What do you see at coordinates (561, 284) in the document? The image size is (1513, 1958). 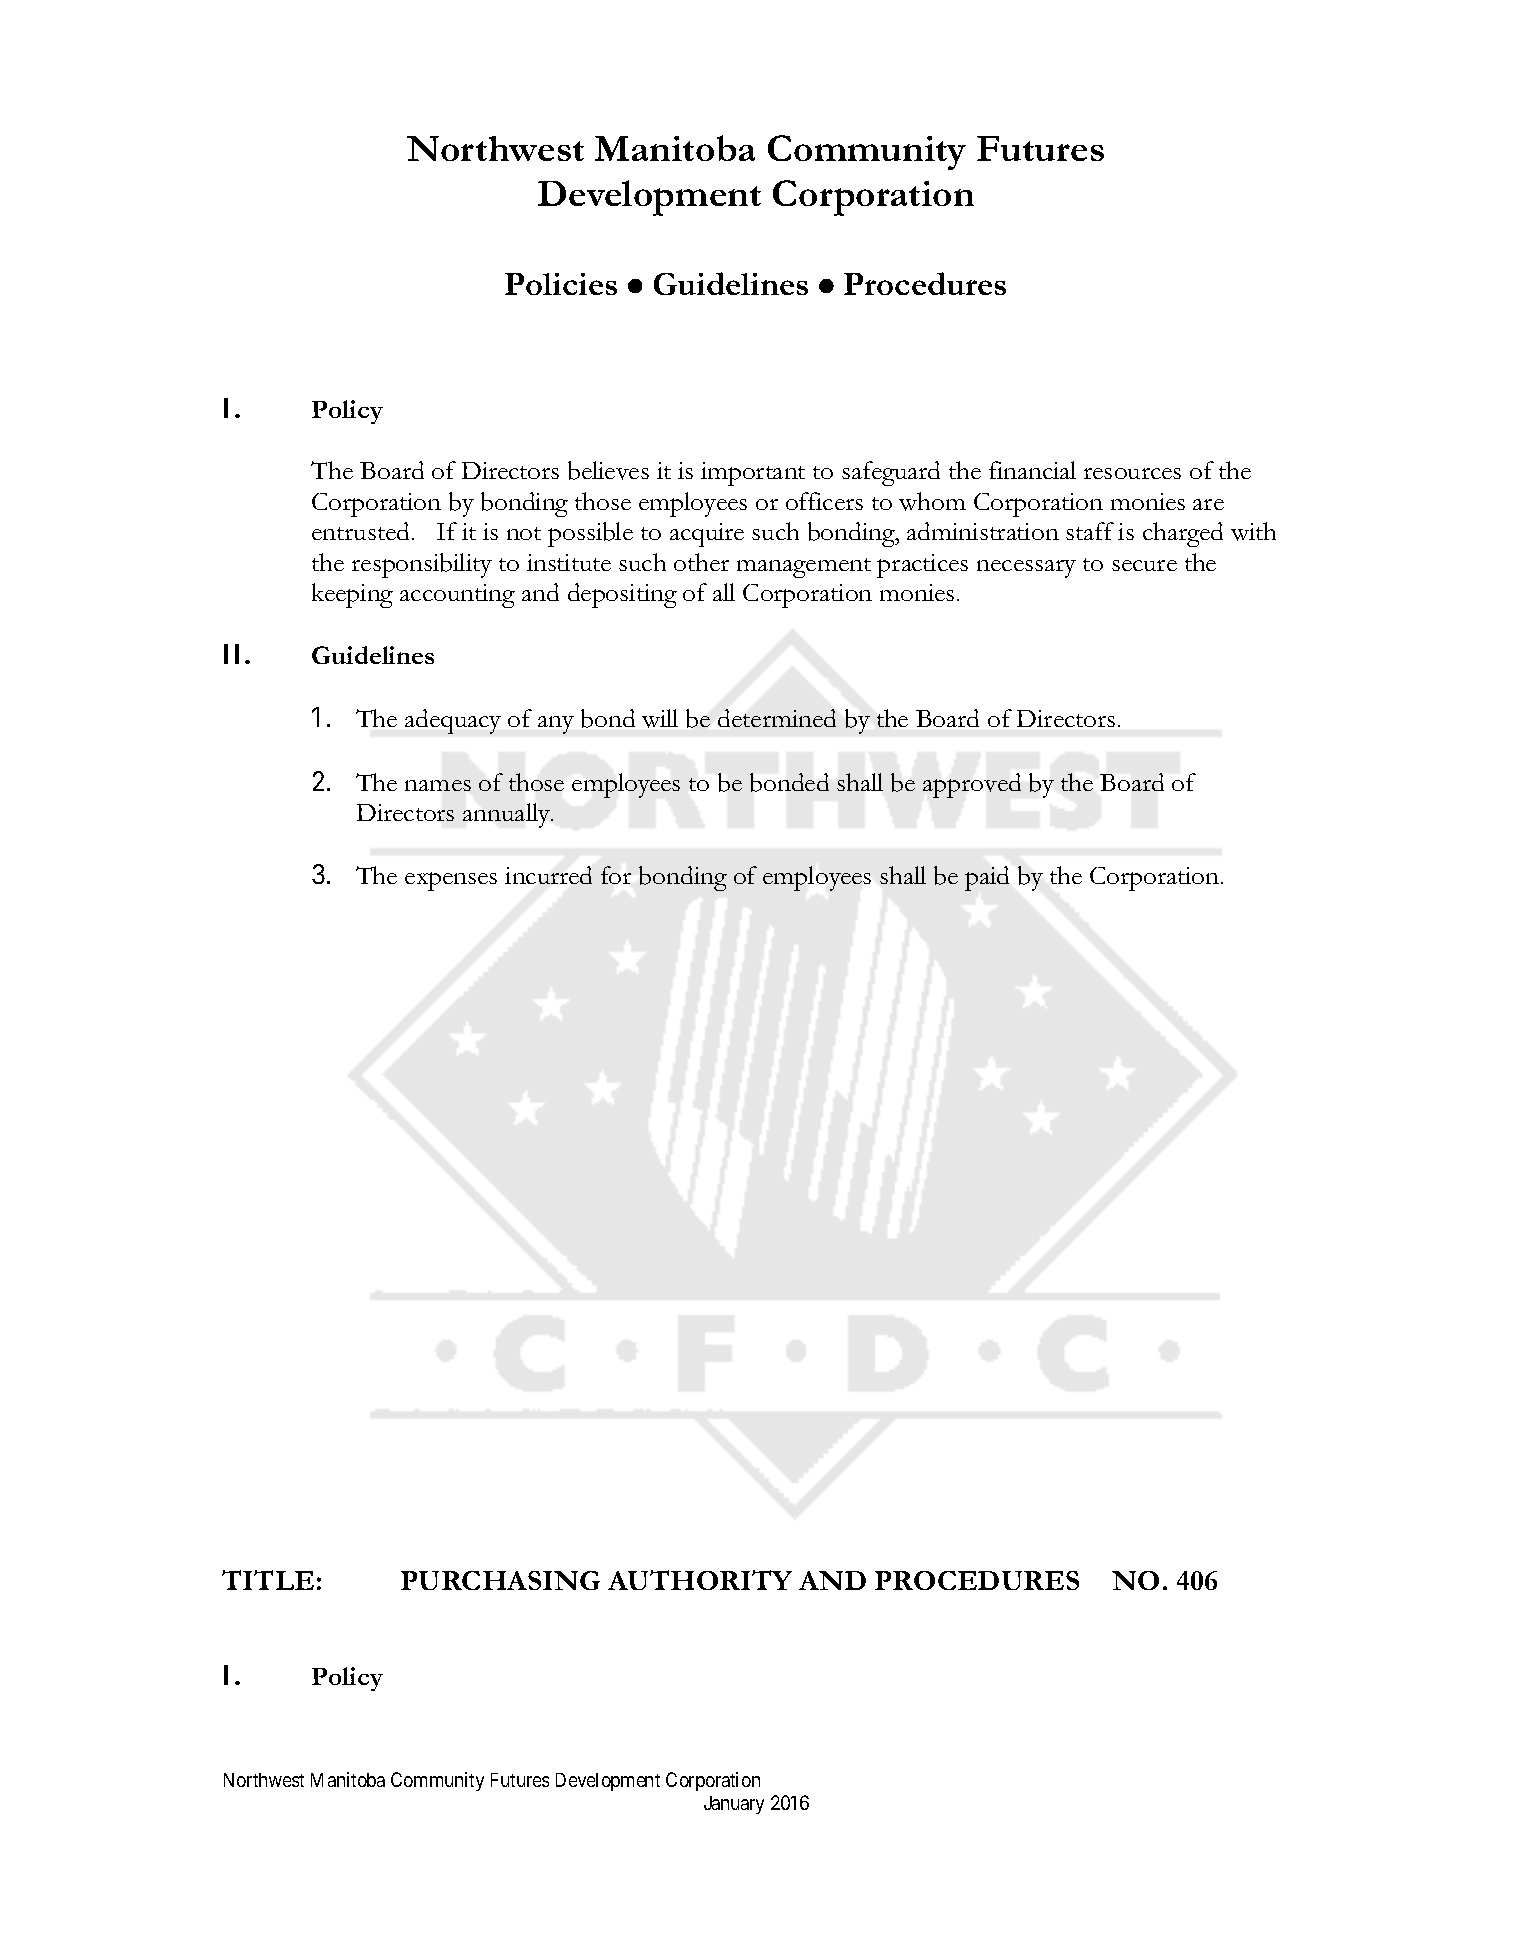 I see `Policies` at bounding box center [561, 284].
